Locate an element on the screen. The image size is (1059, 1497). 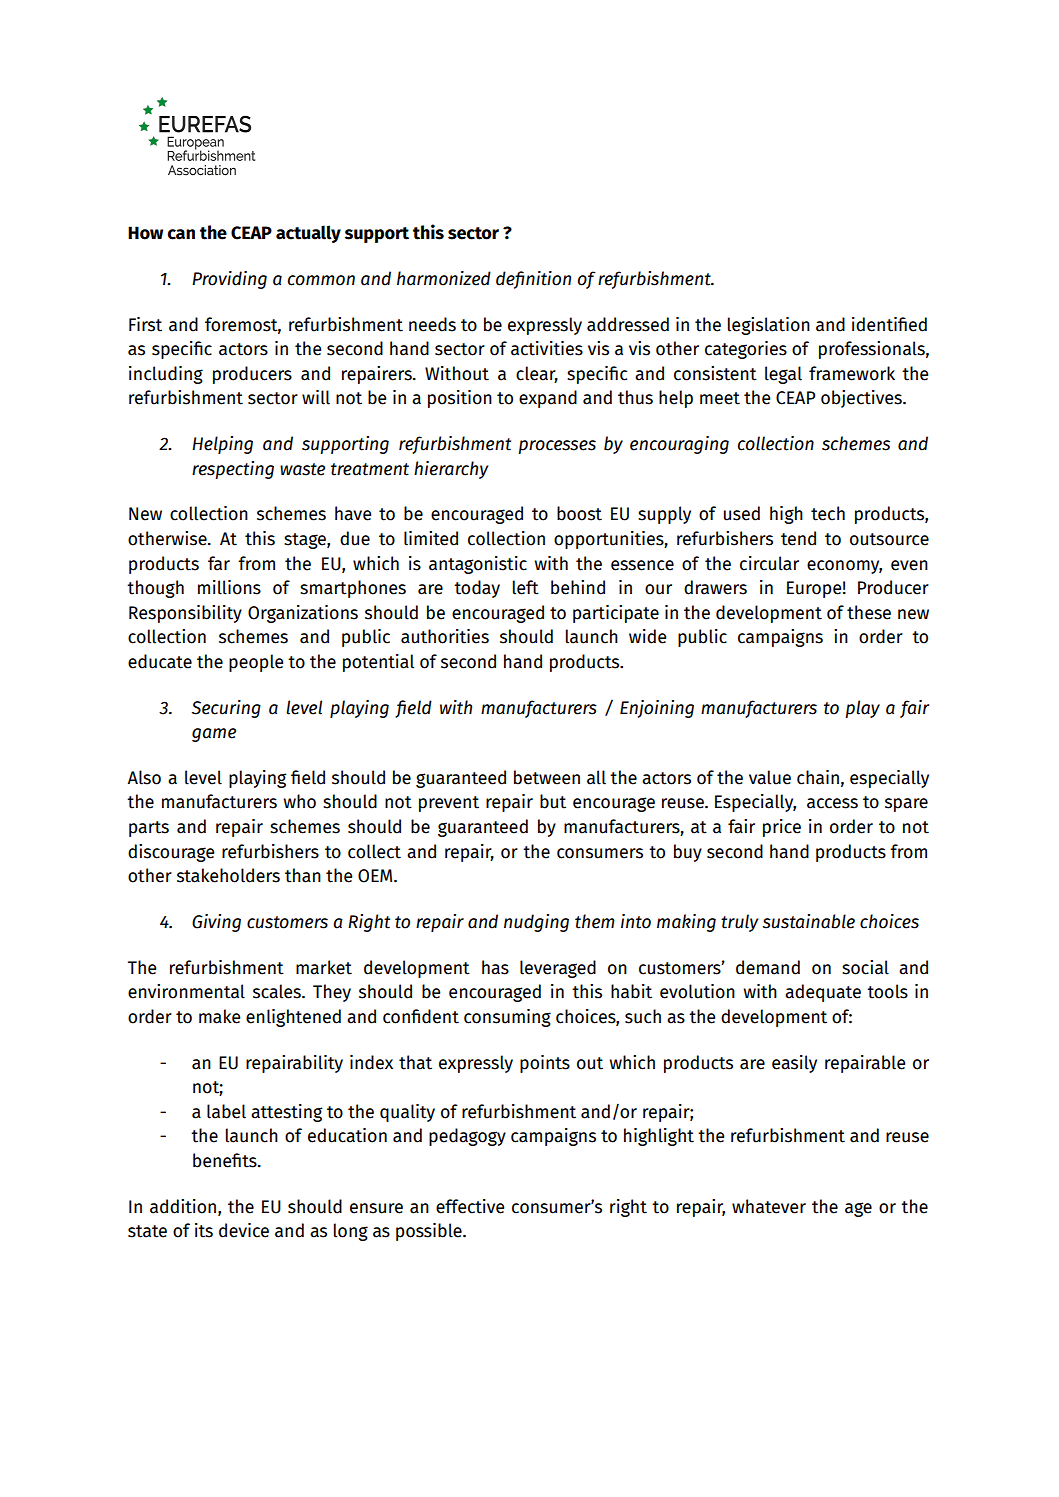
Providing is located at coordinates (229, 280).
